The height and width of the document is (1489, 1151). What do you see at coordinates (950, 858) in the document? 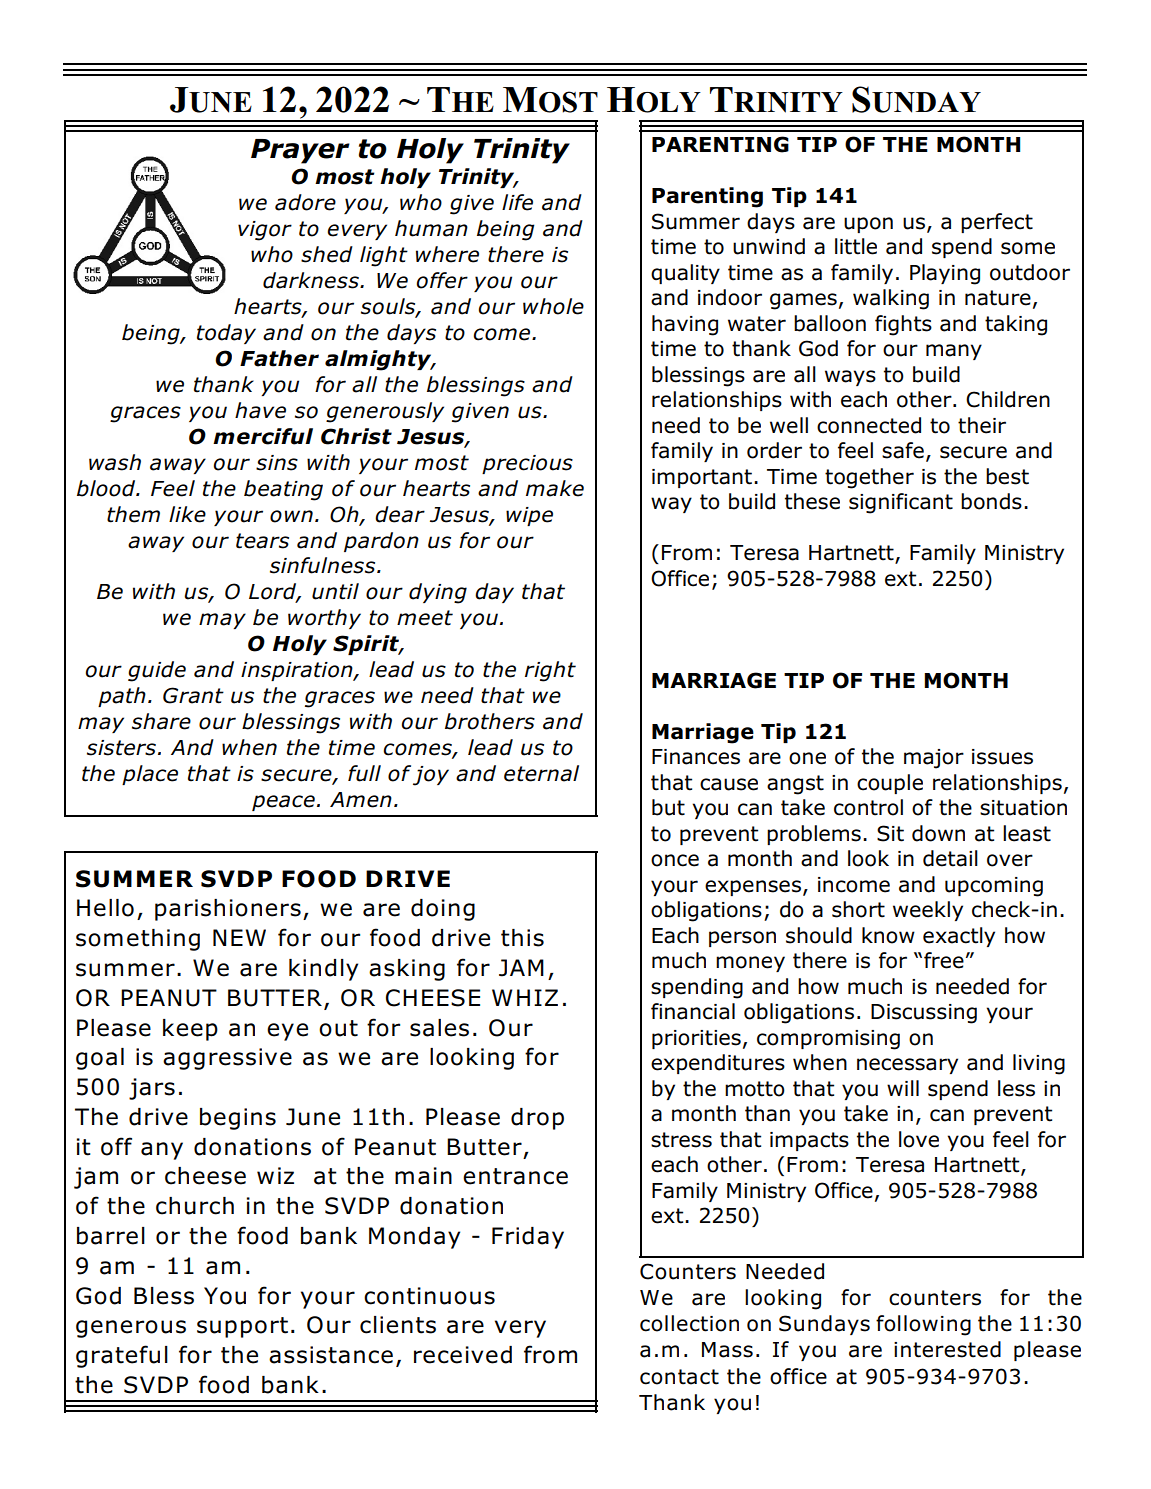
I see `detail` at bounding box center [950, 858].
